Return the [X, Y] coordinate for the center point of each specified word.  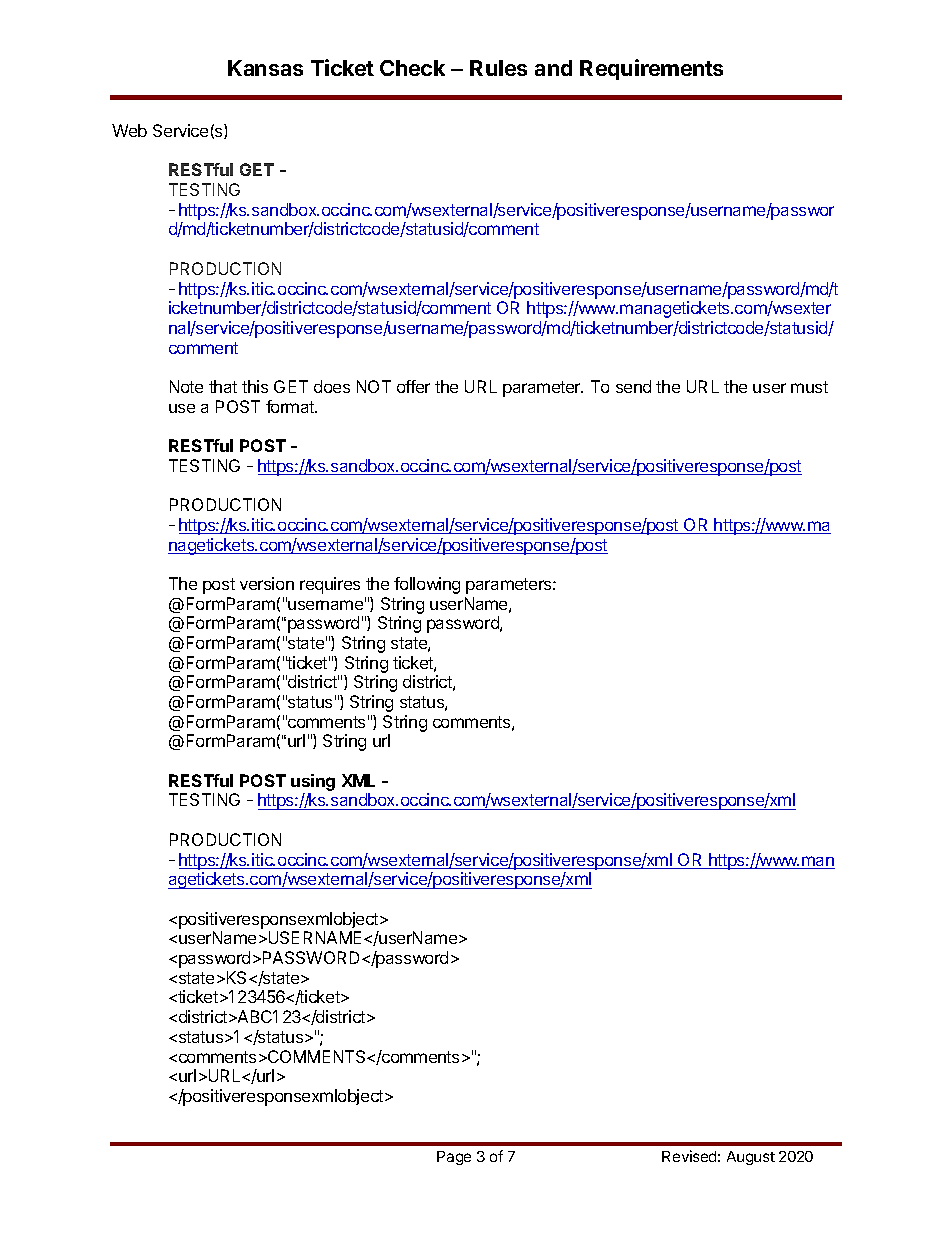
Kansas [265, 68]
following [427, 585]
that [223, 386]
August [751, 1158]
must [809, 387]
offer [413, 386]
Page [454, 1158]
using [313, 784]
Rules [498, 68]
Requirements [651, 69]
